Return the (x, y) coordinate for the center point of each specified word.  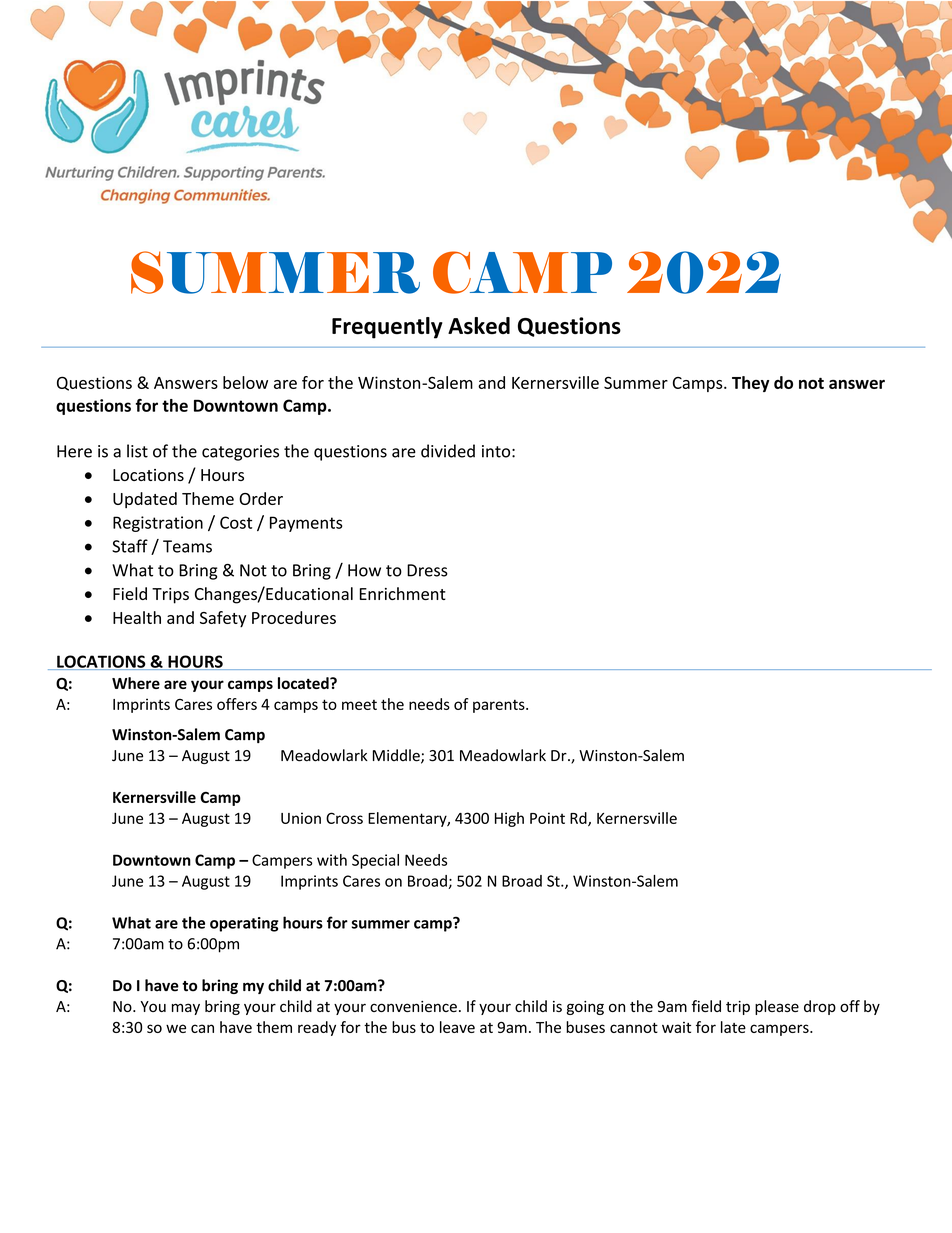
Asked (479, 325)
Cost (236, 522)
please (777, 1007)
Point (547, 818)
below (245, 382)
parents (500, 706)
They (750, 384)
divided (448, 451)
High (509, 819)
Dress (427, 570)
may (186, 1009)
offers (237, 704)
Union (301, 818)
